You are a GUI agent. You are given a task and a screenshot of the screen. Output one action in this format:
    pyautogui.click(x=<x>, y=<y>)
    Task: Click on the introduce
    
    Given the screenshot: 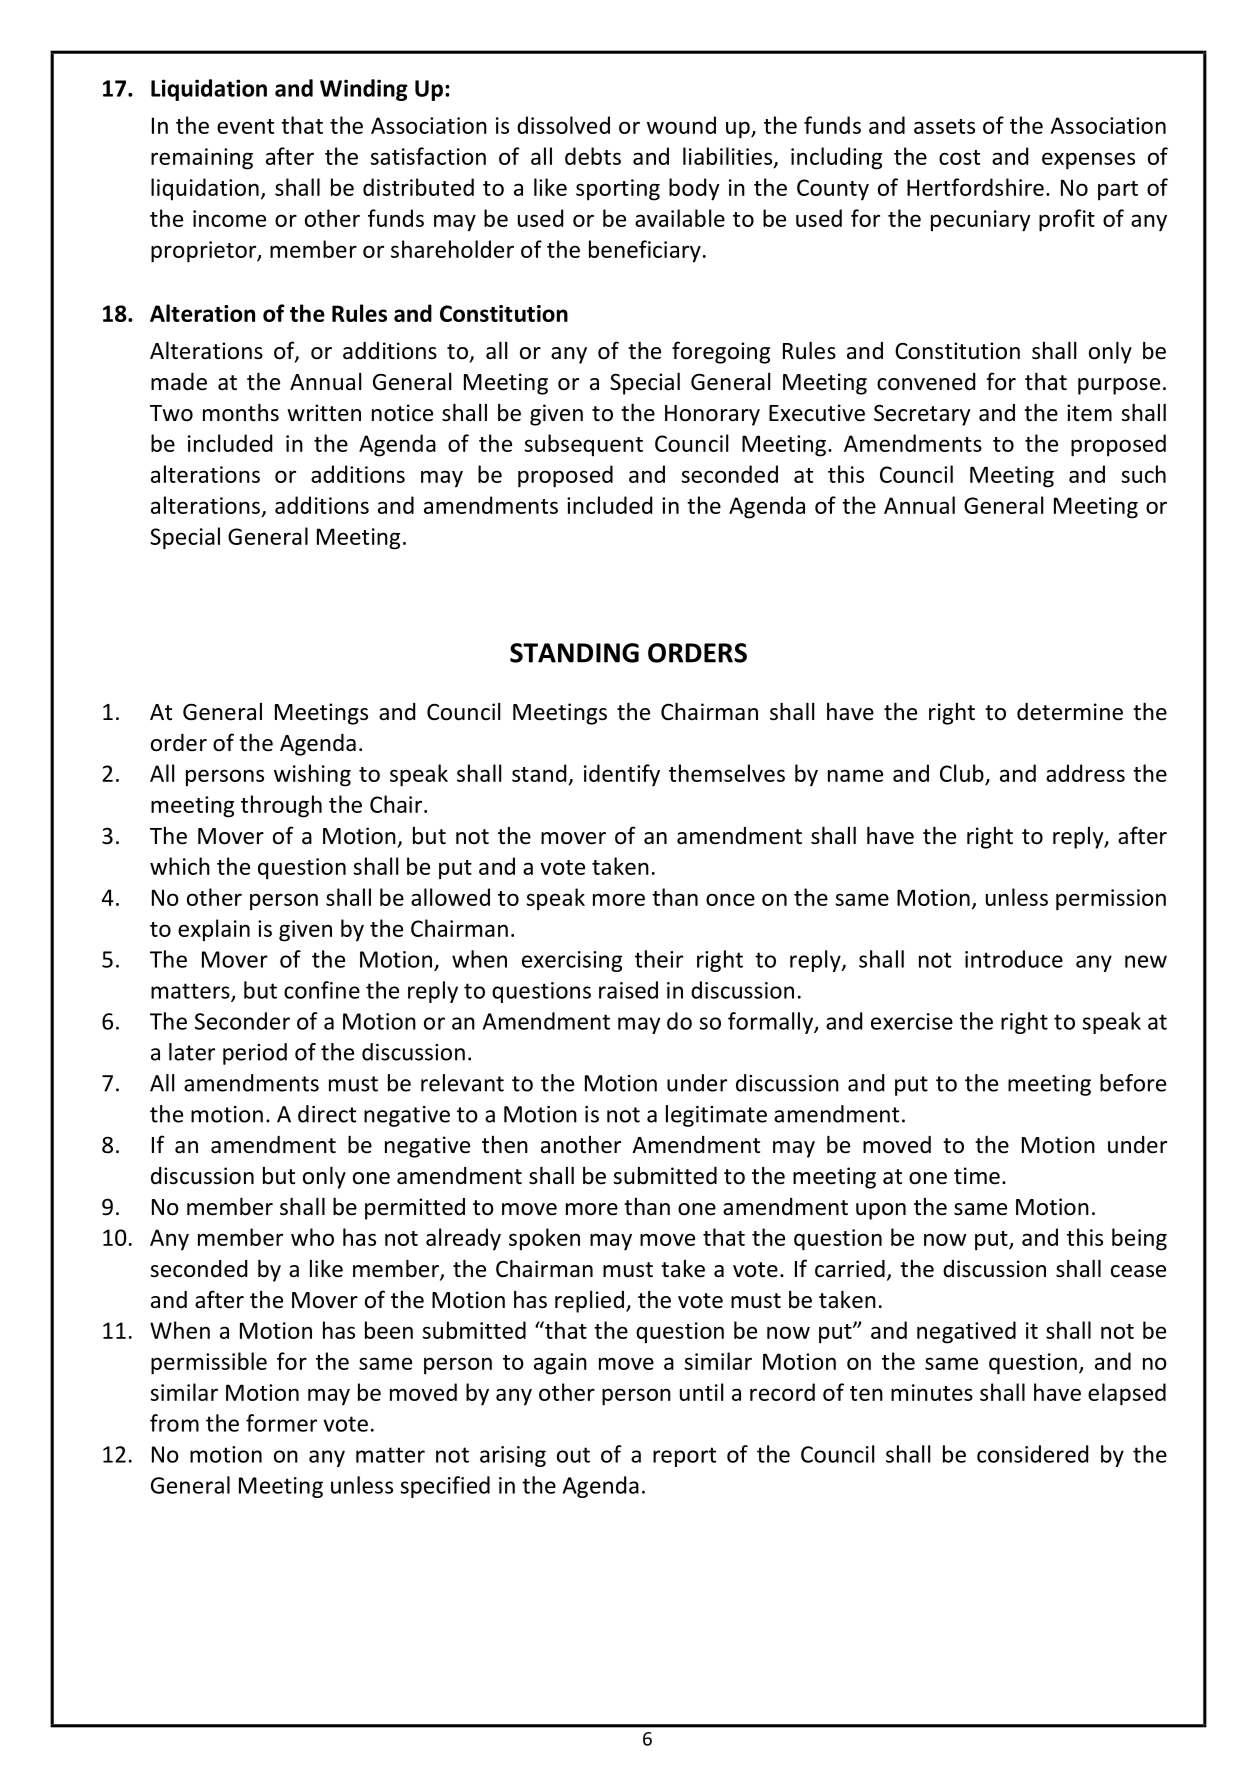 What is the action you would take?
    pyautogui.click(x=1014, y=959)
